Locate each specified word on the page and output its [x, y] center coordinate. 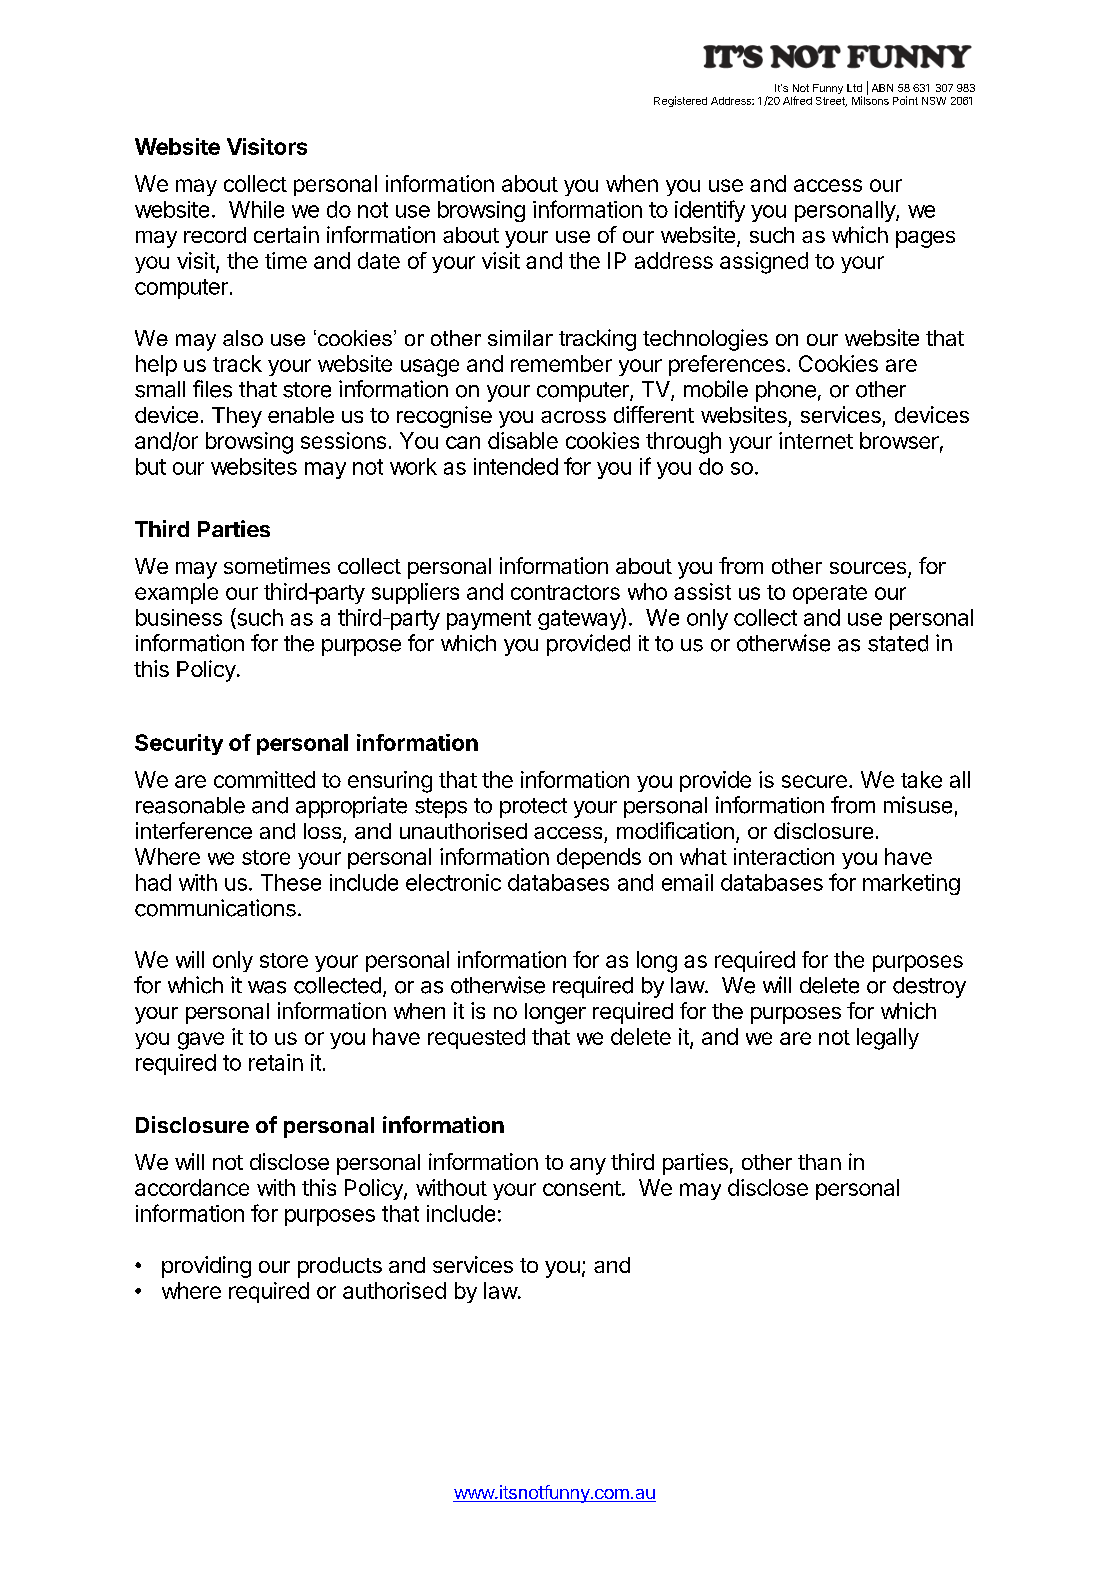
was [267, 987]
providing [206, 1267]
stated [898, 643]
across [573, 417]
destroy [929, 987]
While [256, 209]
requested [476, 1038]
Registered [680, 101]
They [237, 417]
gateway [580, 619]
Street [831, 102]
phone [786, 391]
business [179, 617]
